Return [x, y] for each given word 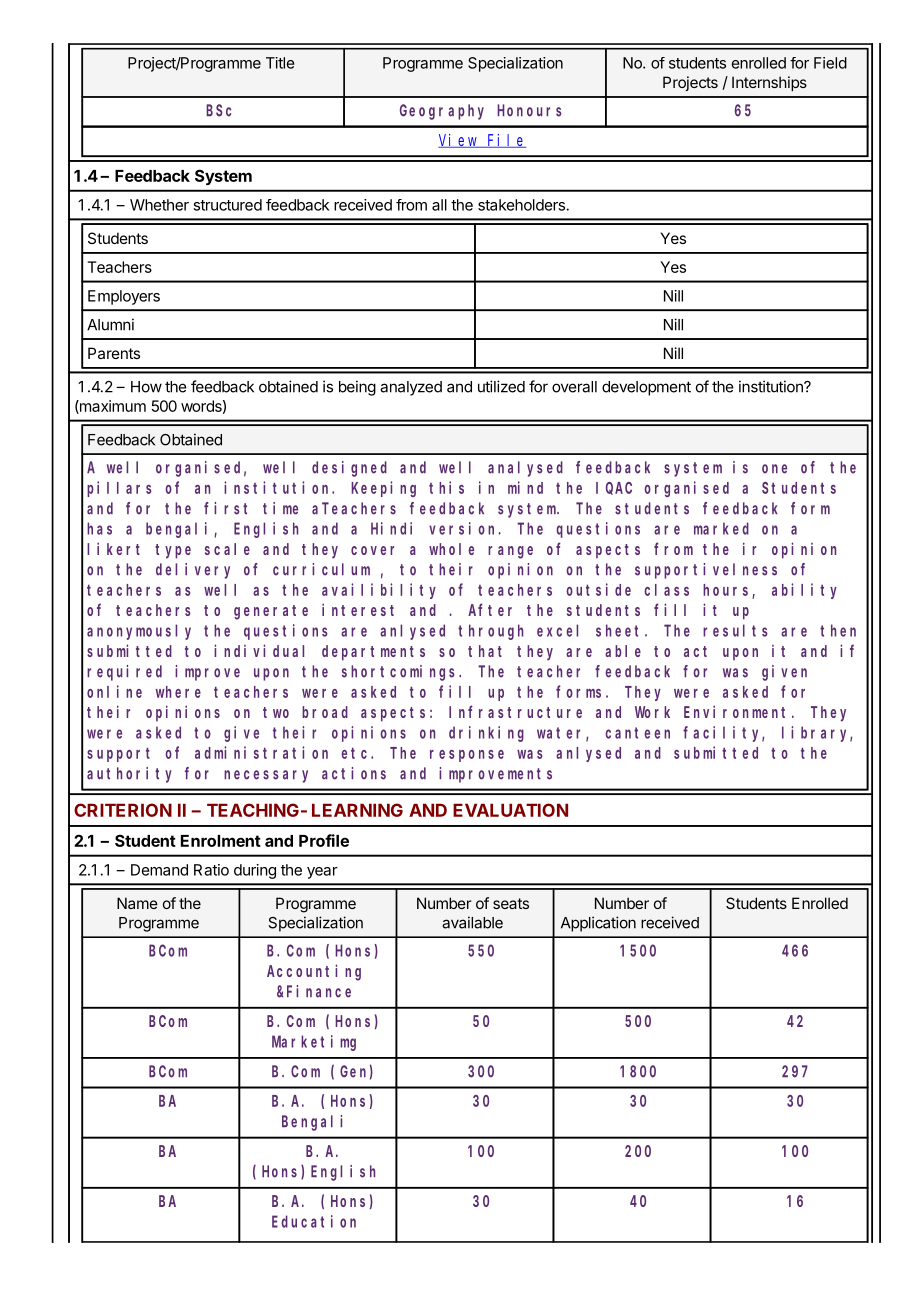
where [178, 692]
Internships [769, 83]
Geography [442, 112]
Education [314, 1221]
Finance [319, 991]
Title [280, 63]
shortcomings [401, 673]
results [735, 630]
